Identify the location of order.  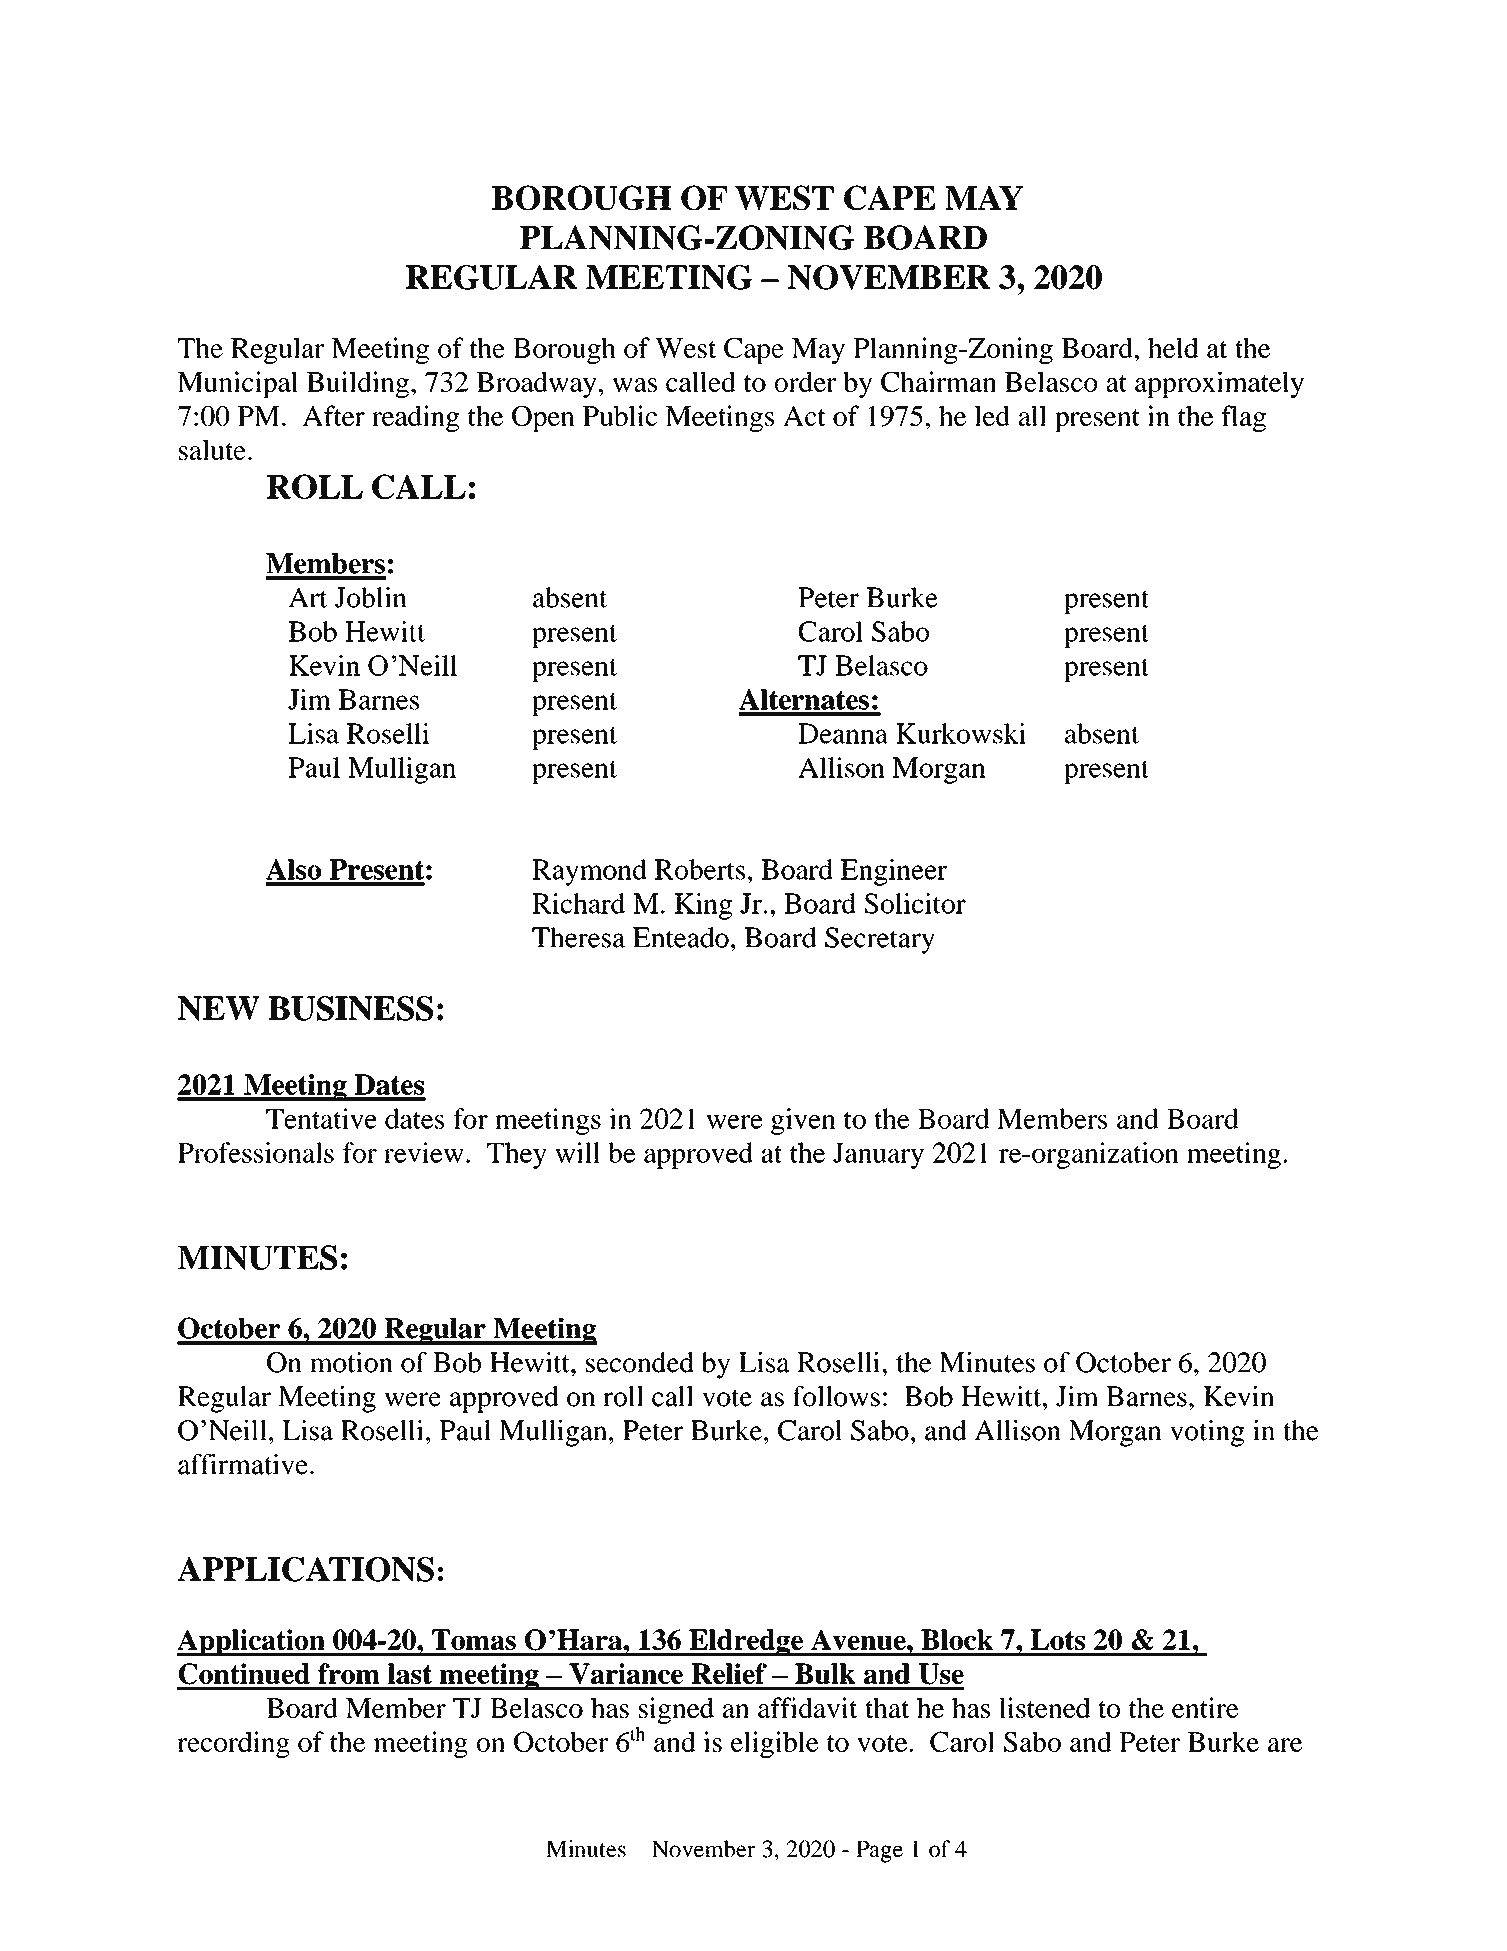
(805, 381).
